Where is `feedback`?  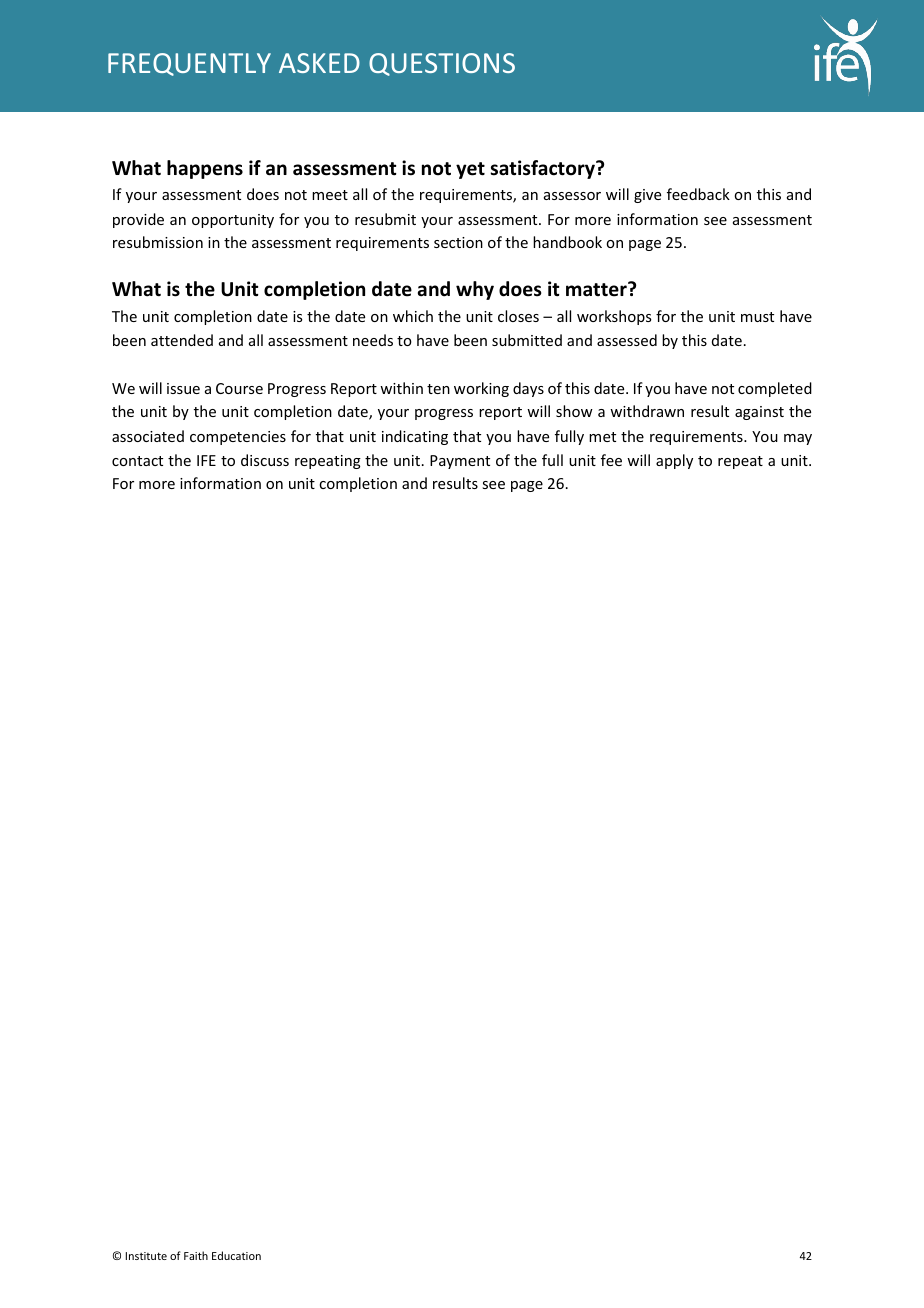
feedback is located at coordinates (698, 194).
